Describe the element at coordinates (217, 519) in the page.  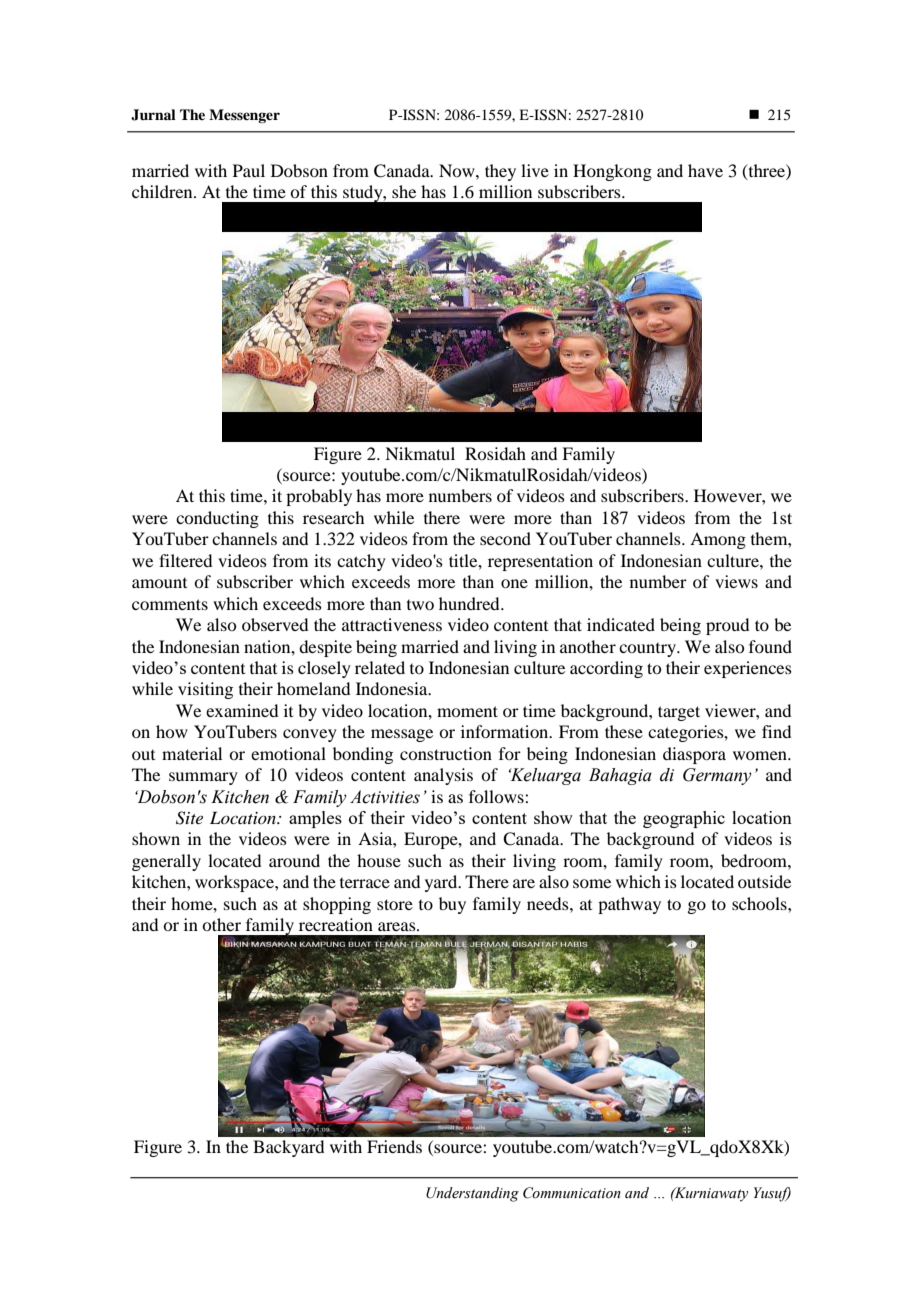
I see `conducting` at that location.
